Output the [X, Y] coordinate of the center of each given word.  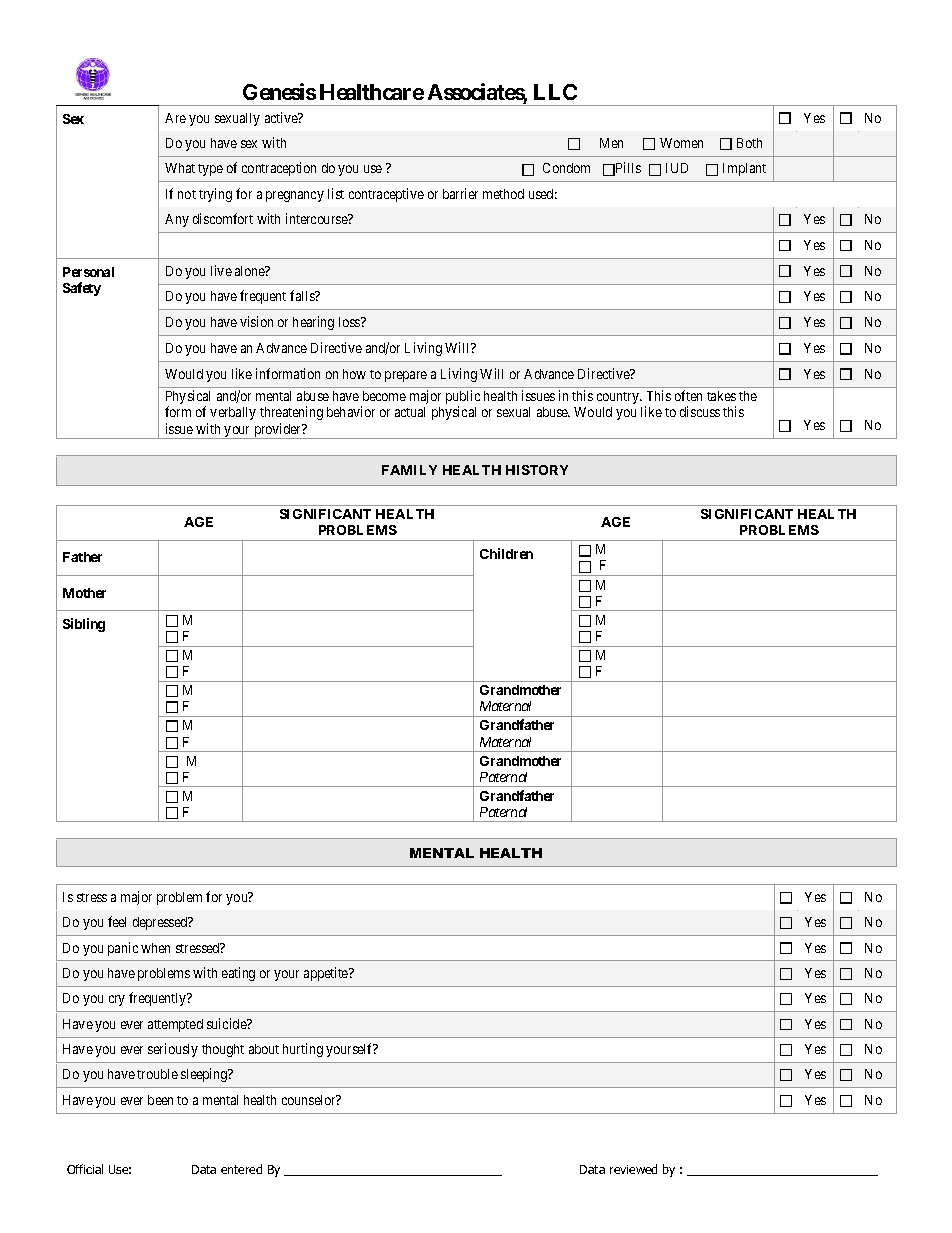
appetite [327, 974]
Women [681, 143]
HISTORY [537, 470]
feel [117, 921]
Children [506, 553]
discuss [700, 411]
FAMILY [409, 470]
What [180, 168]
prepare [406, 376]
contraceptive [386, 195]
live [221, 270]
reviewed [633, 1169]
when [155, 948]
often [688, 395]
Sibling [84, 625]
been [160, 1100]
